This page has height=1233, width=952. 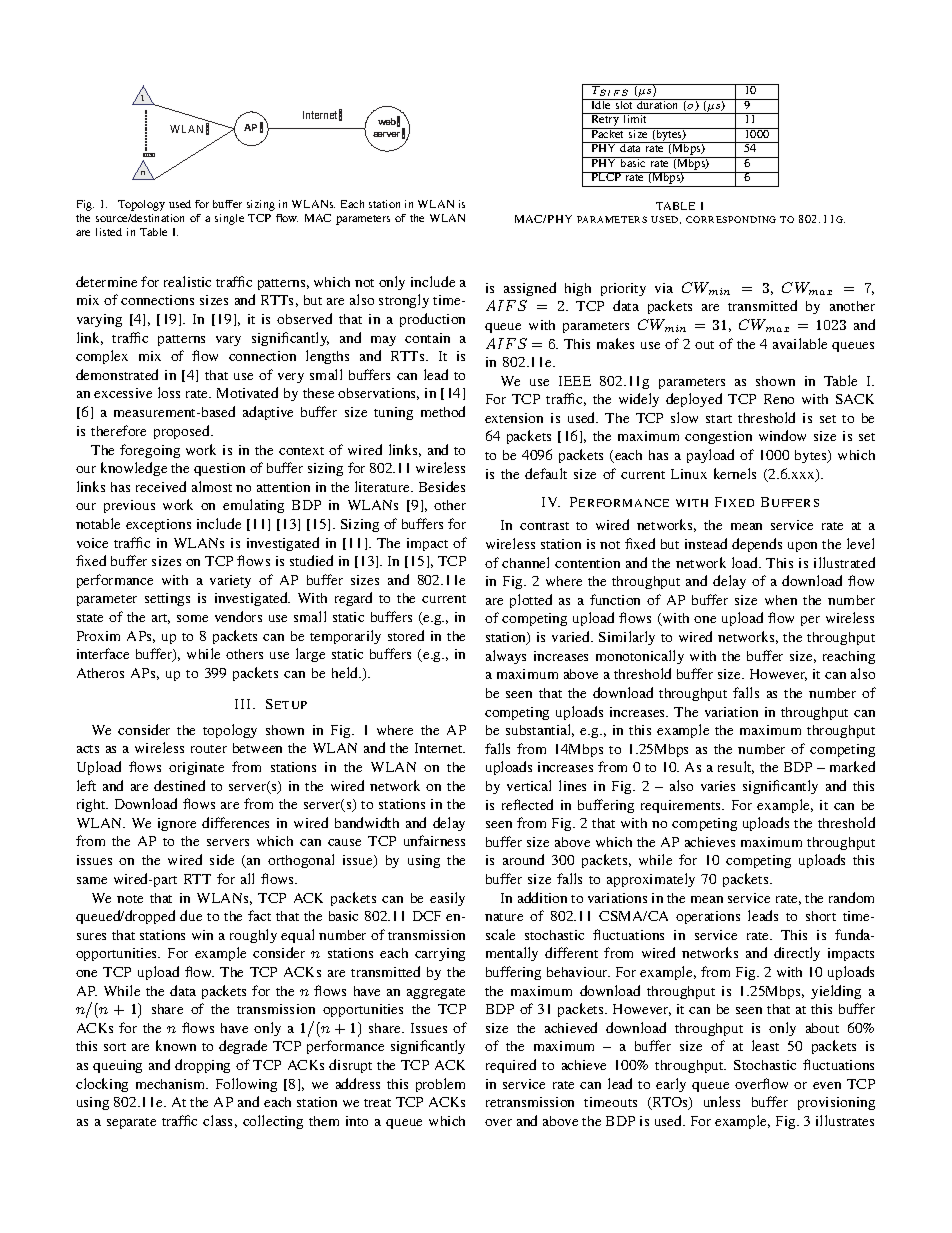 I want to click on mechanism, so click(x=172, y=1084).
